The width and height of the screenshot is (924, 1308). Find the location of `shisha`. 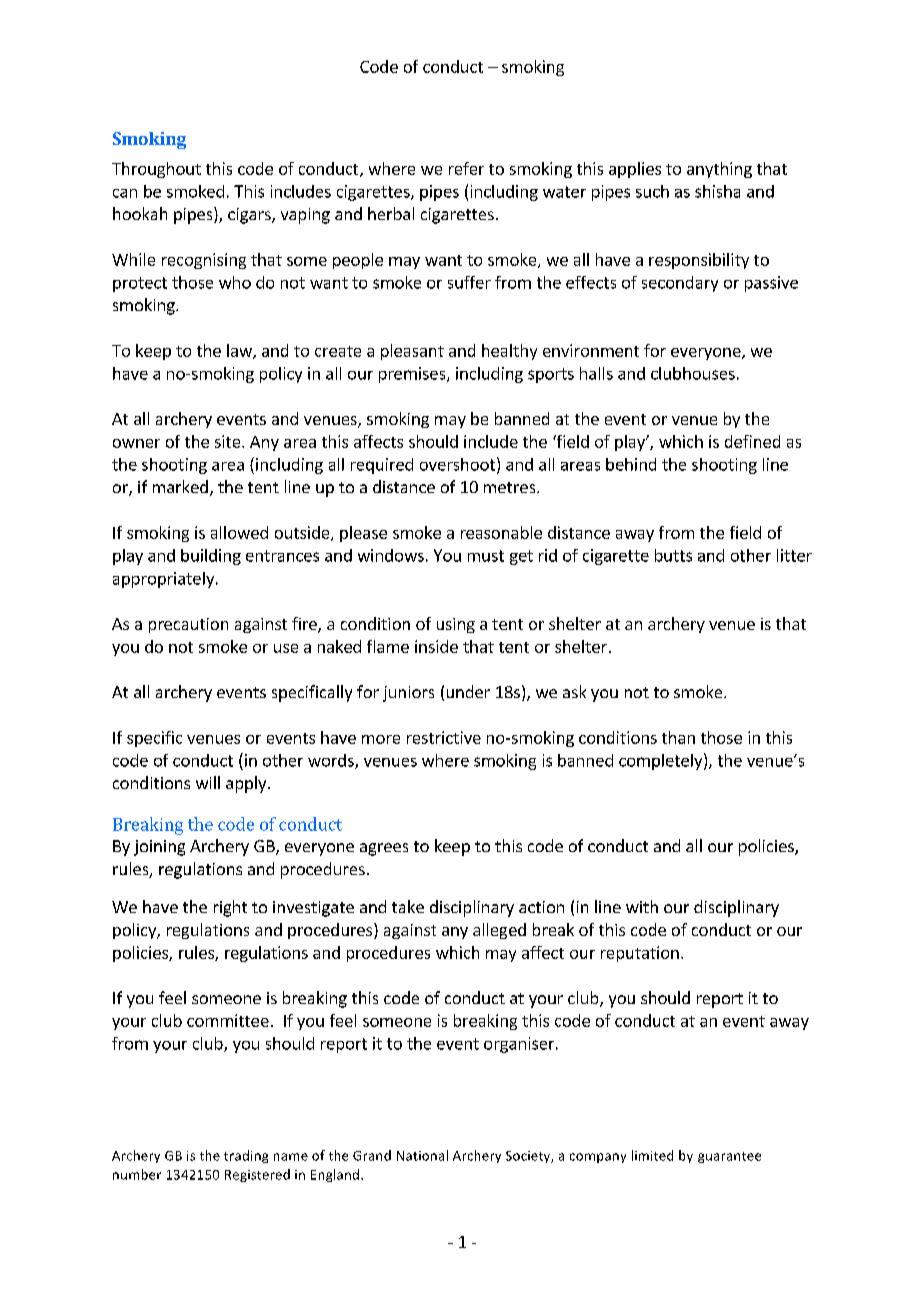

shisha is located at coordinates (717, 191).
